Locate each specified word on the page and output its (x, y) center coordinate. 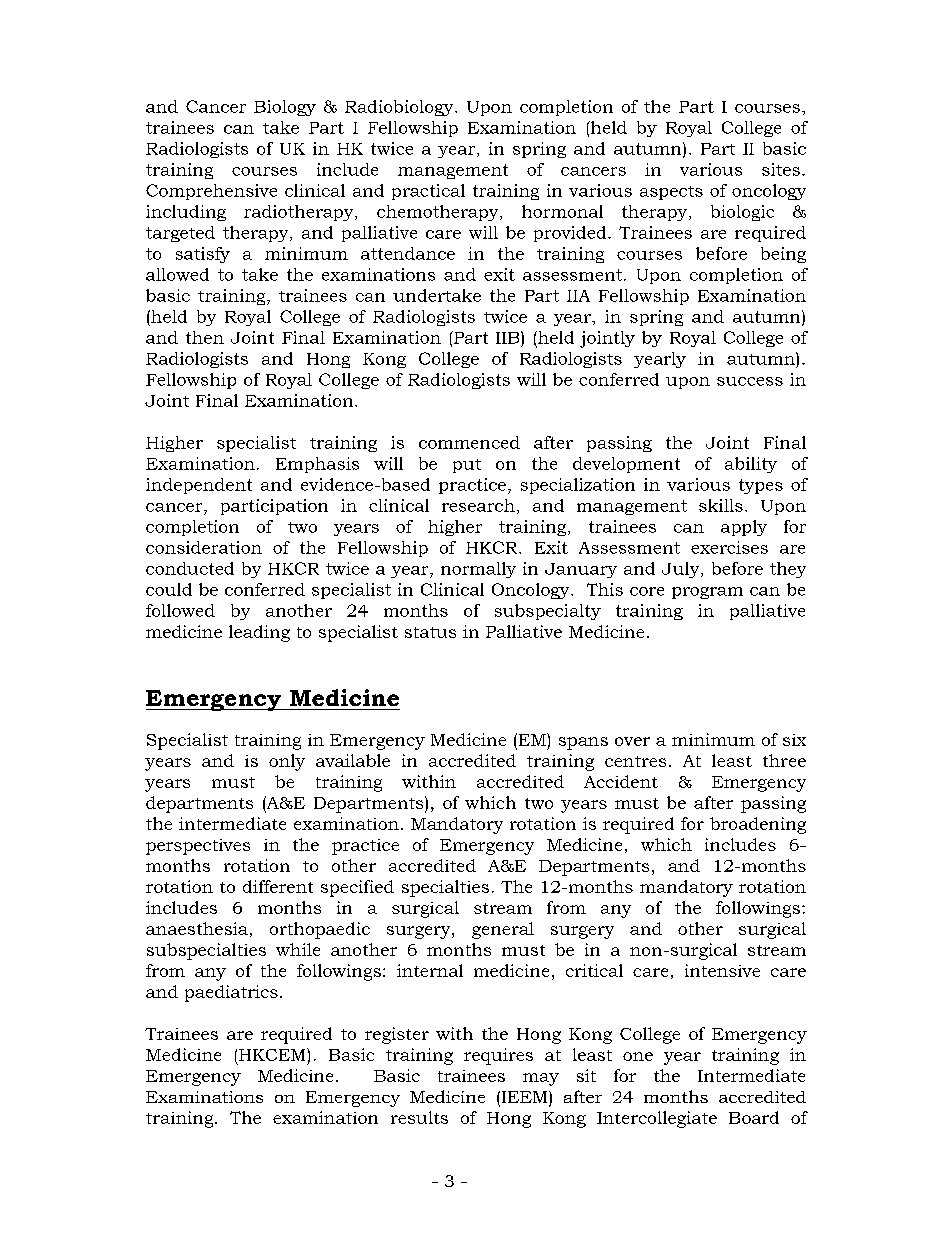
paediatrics (231, 993)
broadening (758, 825)
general (503, 930)
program (707, 593)
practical (428, 192)
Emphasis (317, 465)
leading (259, 633)
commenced (469, 442)
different (278, 886)
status (430, 632)
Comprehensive (211, 192)
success (750, 381)
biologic (742, 213)
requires (498, 1056)
